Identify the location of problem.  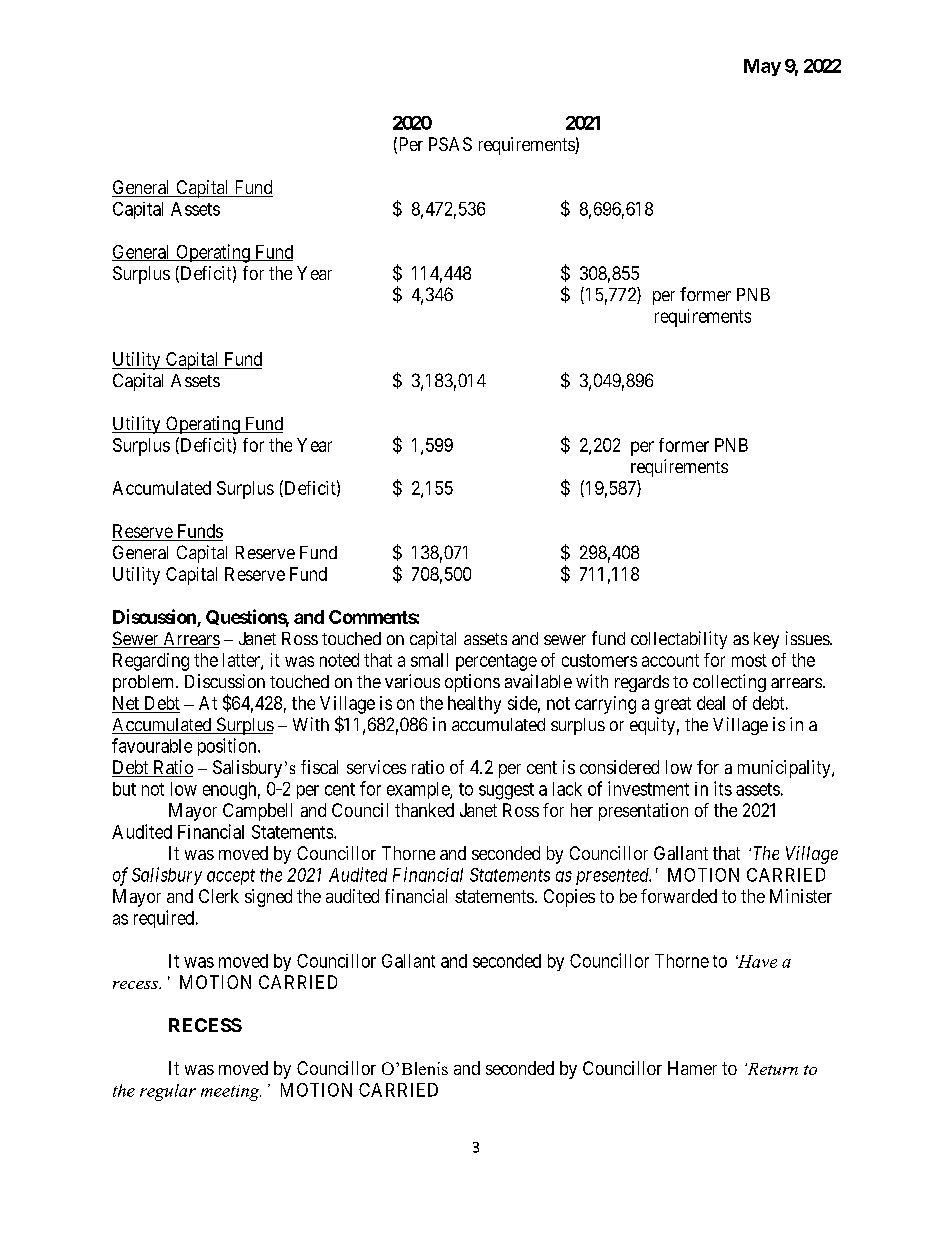
(145, 683).
